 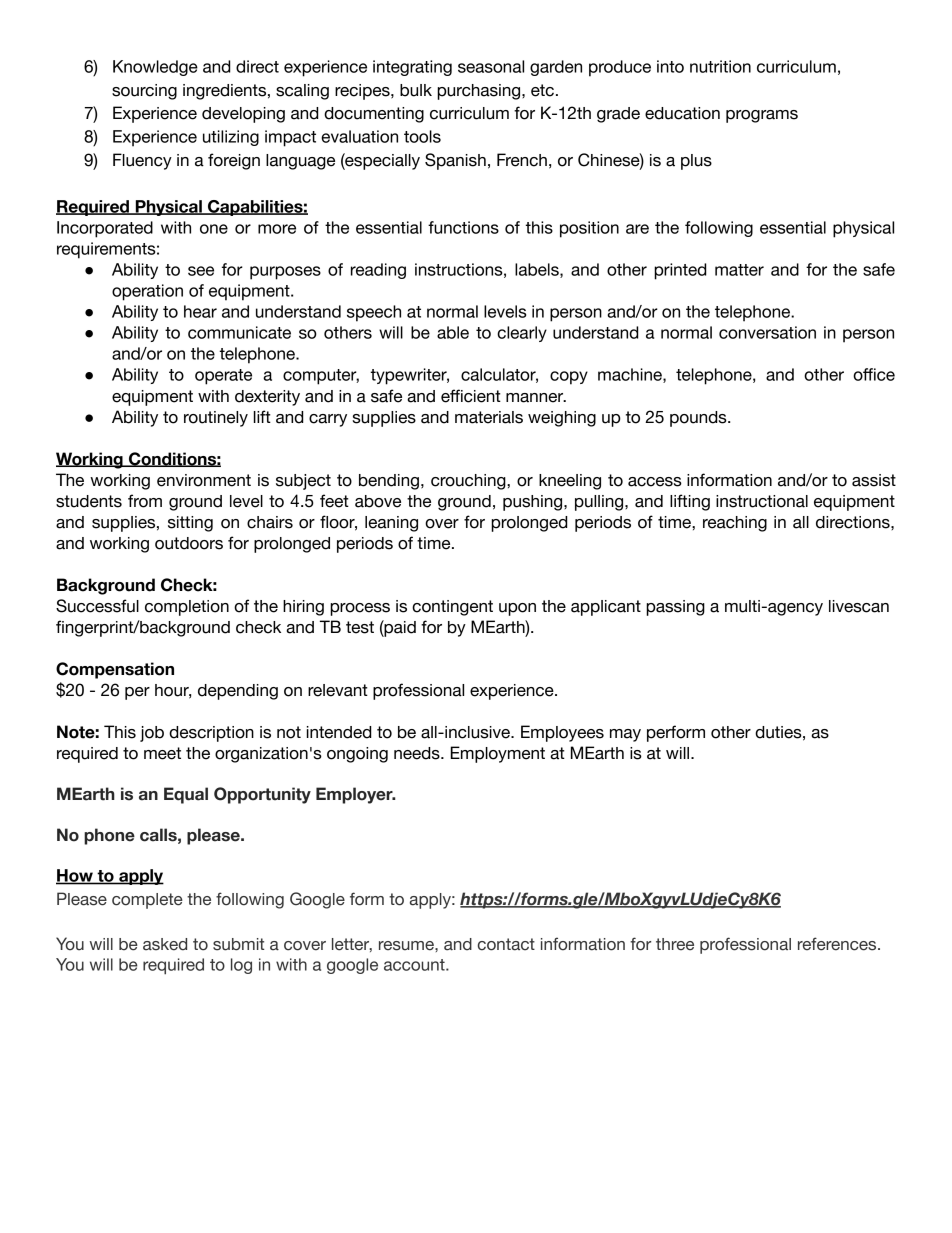 I want to click on Employment, so click(x=498, y=754).
